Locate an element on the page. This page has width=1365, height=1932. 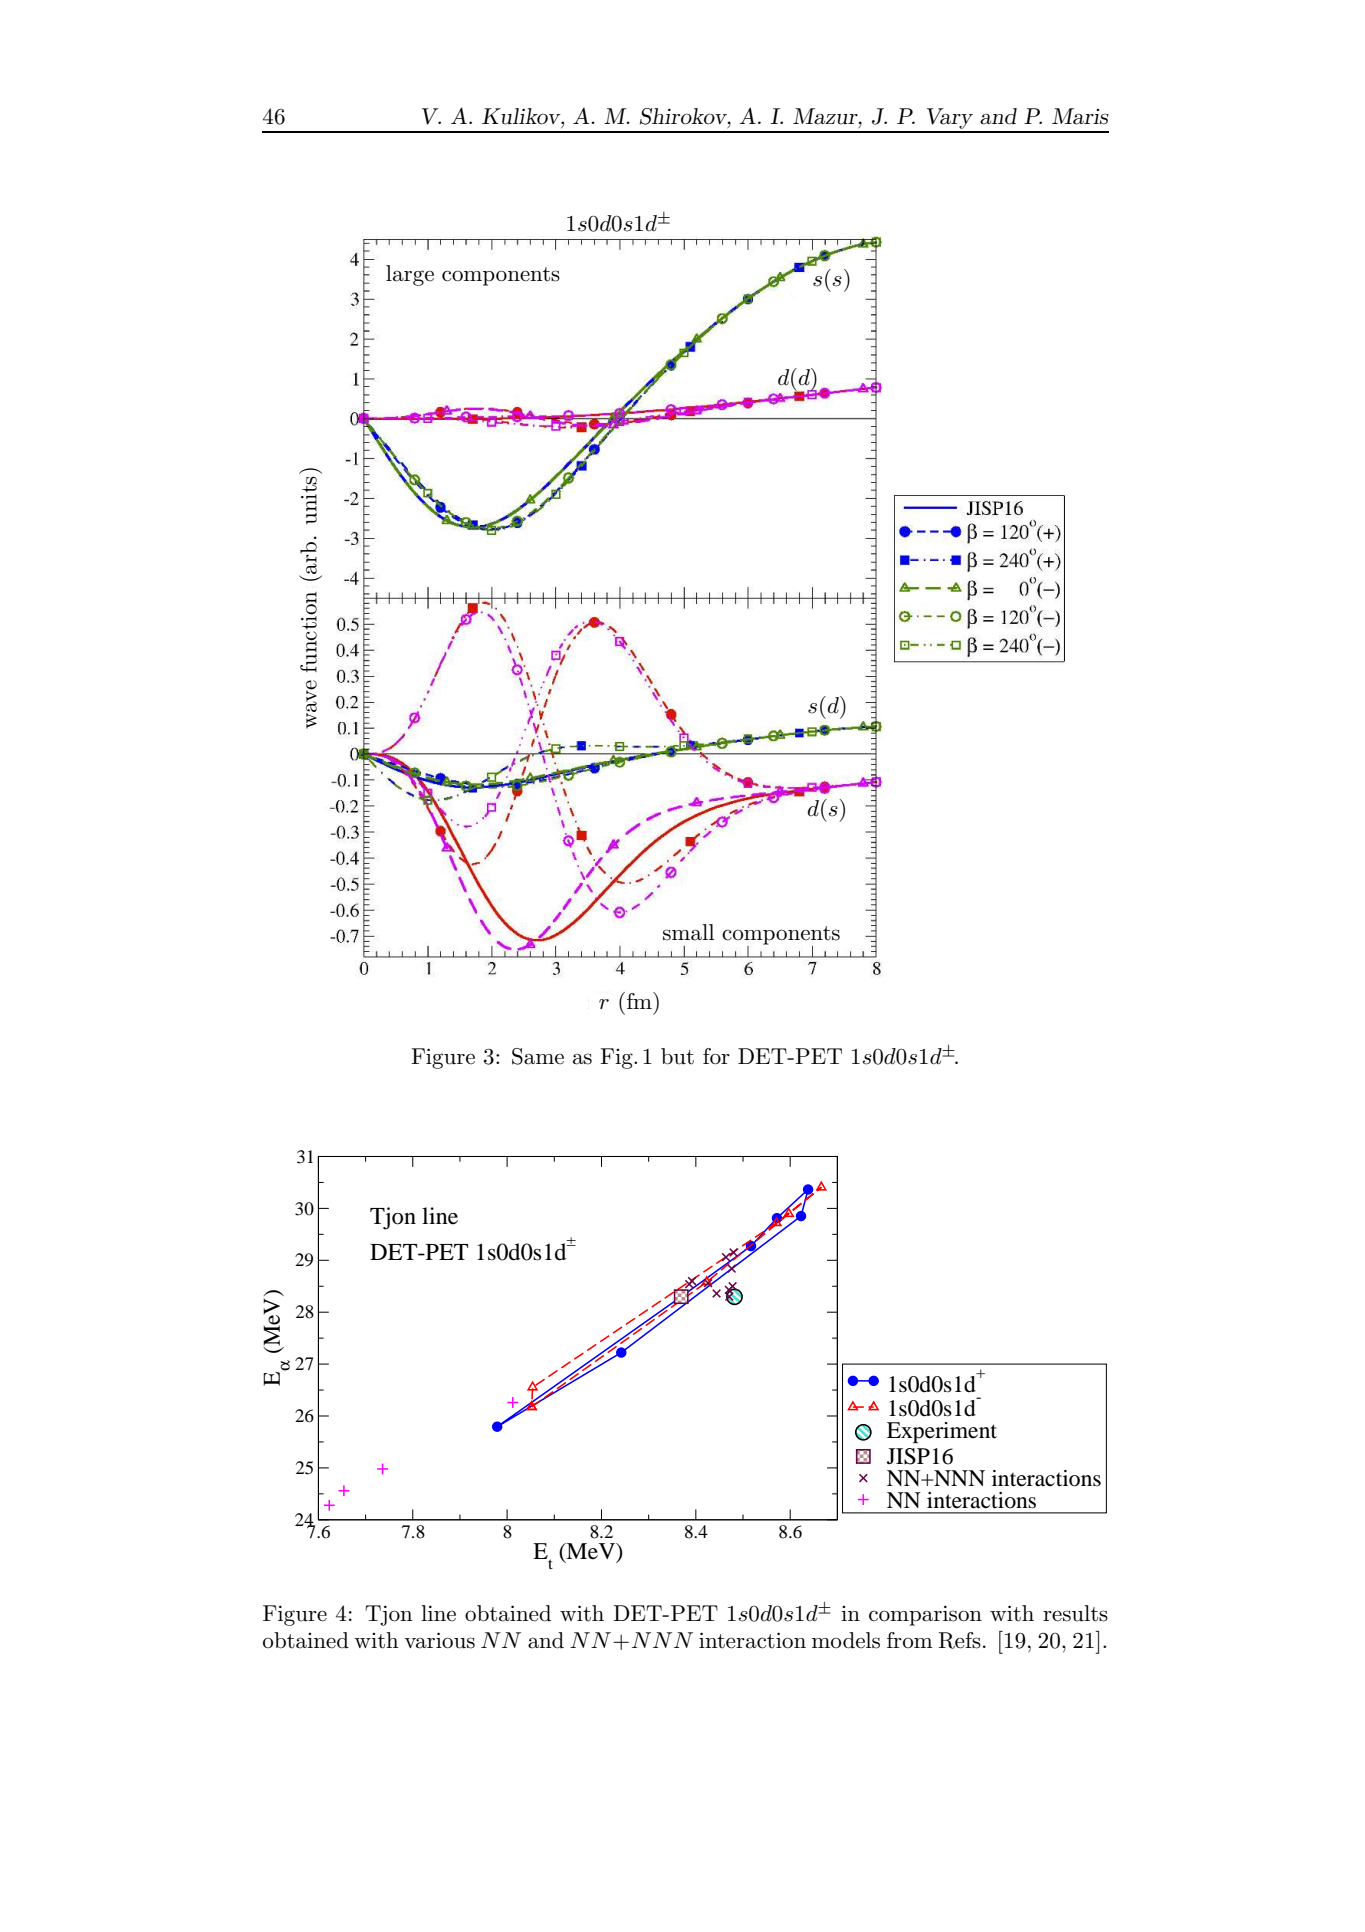
from is located at coordinates (910, 1640).
